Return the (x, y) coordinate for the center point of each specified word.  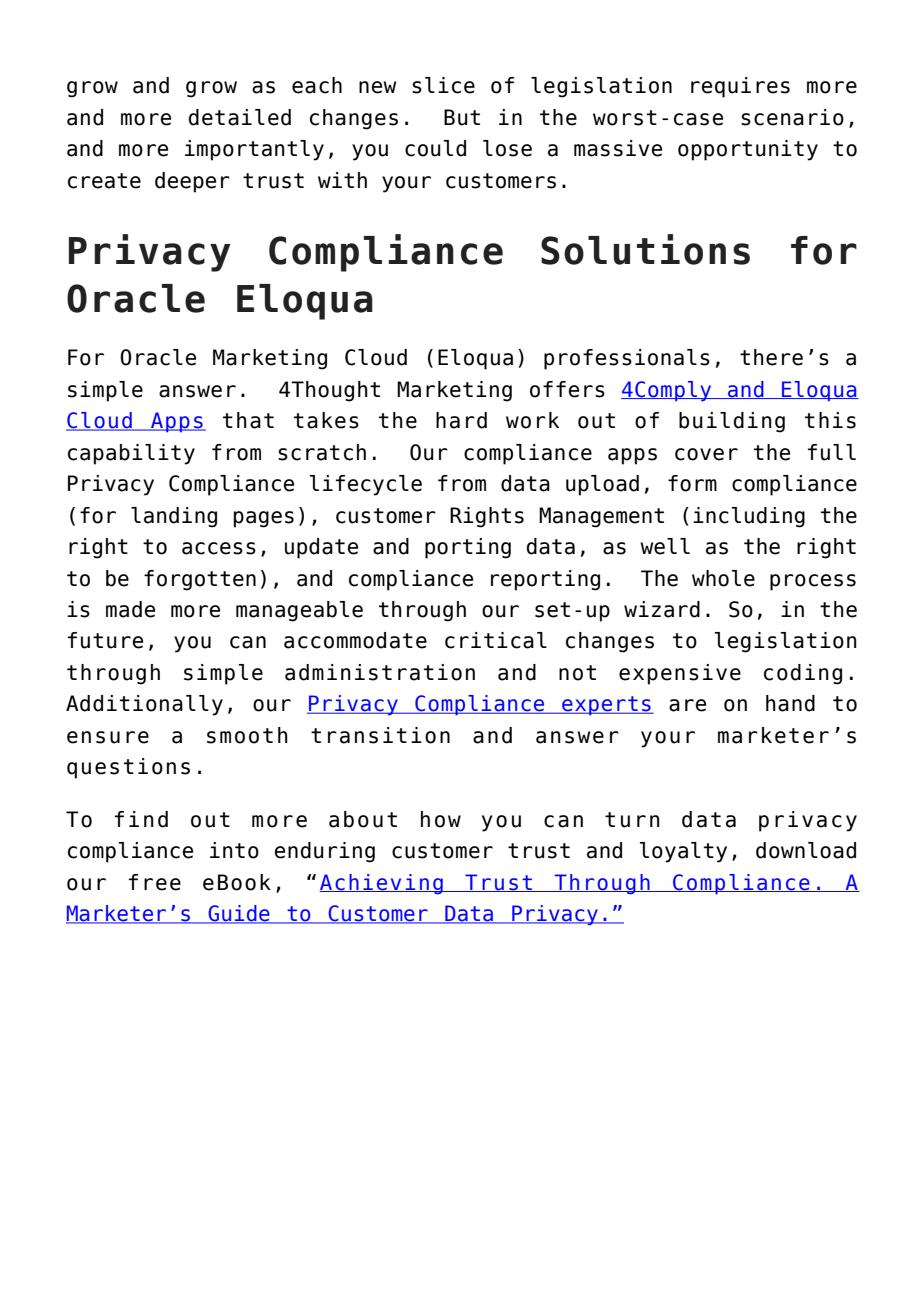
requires (740, 87)
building (732, 422)
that (248, 420)
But (462, 117)
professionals (627, 359)
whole (723, 578)
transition (380, 735)
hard (461, 420)
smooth (247, 735)
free (155, 882)
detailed (240, 117)
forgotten (200, 580)
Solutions (645, 249)
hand (790, 703)
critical (496, 640)
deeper (192, 182)
